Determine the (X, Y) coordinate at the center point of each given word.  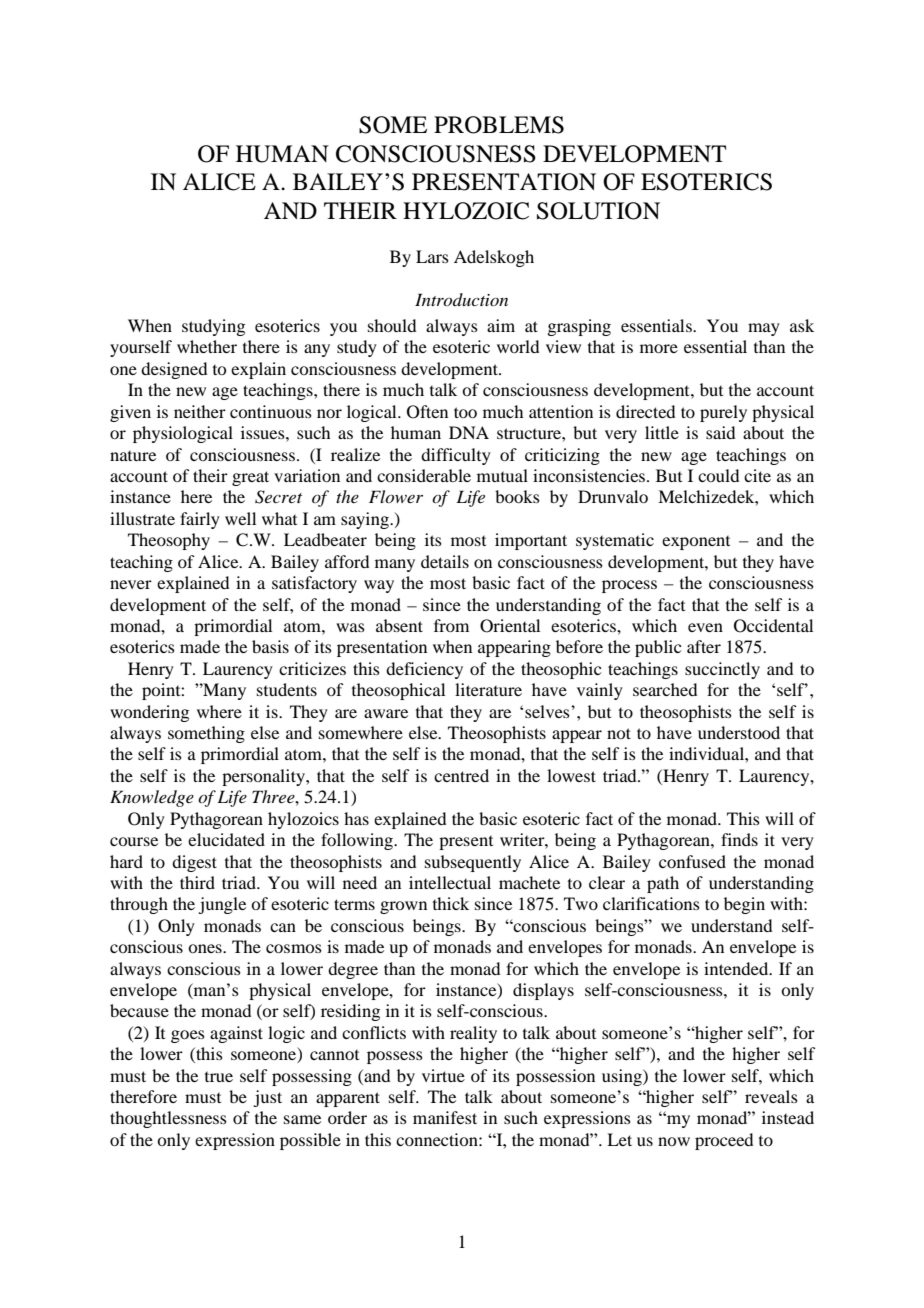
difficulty (456, 456)
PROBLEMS (499, 125)
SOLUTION (598, 211)
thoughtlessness (168, 1119)
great (250, 478)
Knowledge (152, 798)
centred (461, 775)
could (718, 475)
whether (207, 346)
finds (739, 839)
